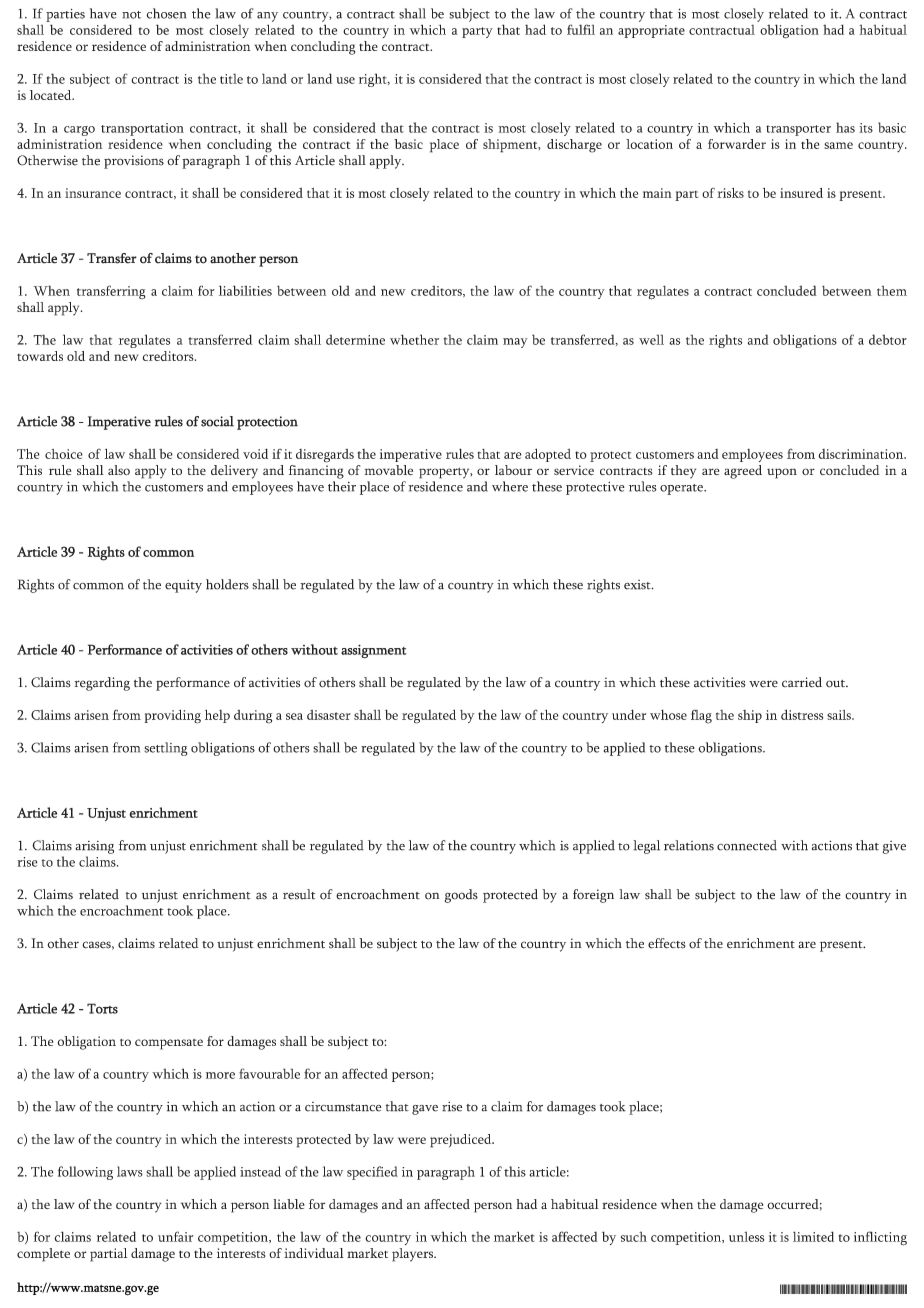  I want to click on chosen, so click(166, 13).
